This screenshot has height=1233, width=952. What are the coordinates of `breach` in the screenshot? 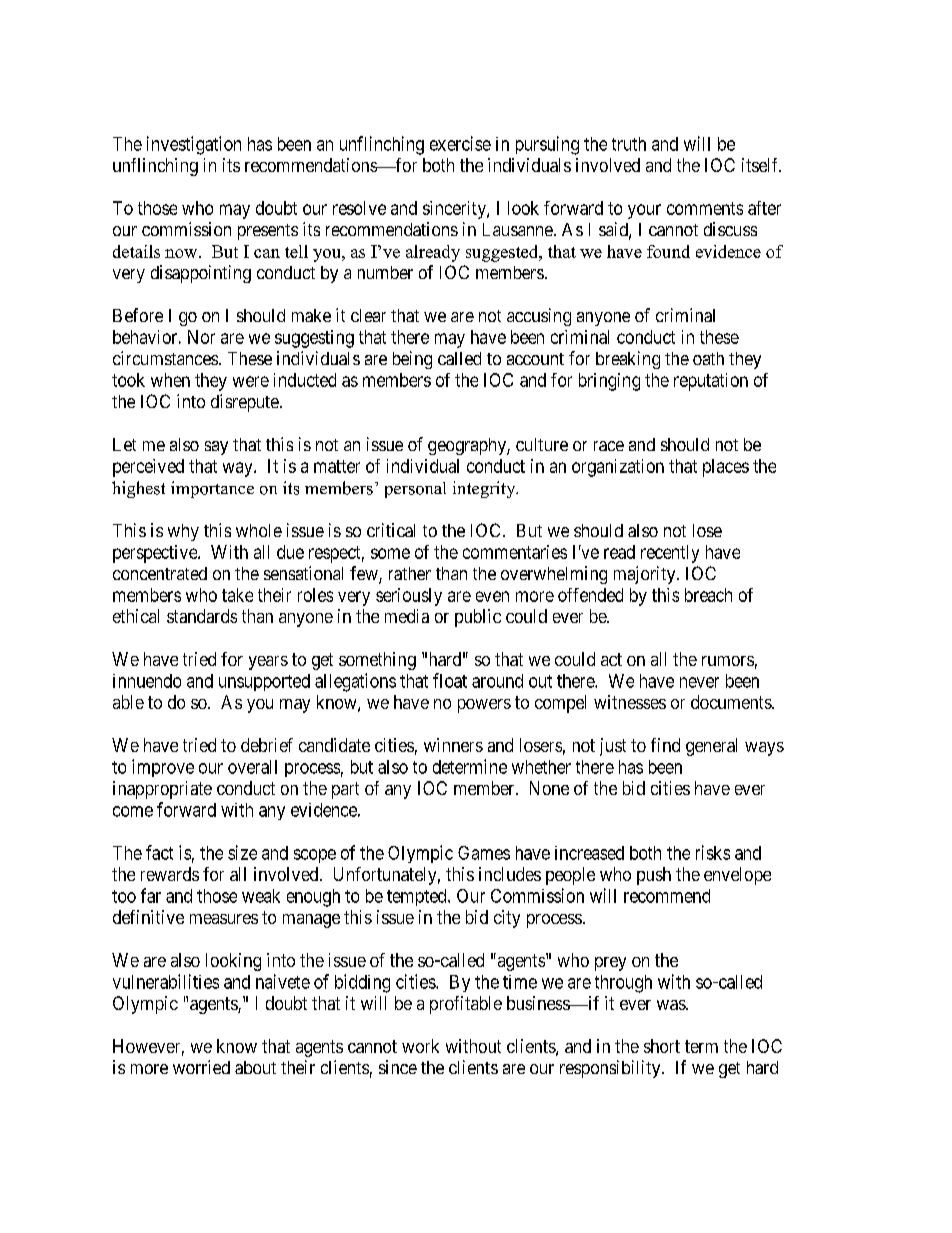 It's located at (708, 595).
